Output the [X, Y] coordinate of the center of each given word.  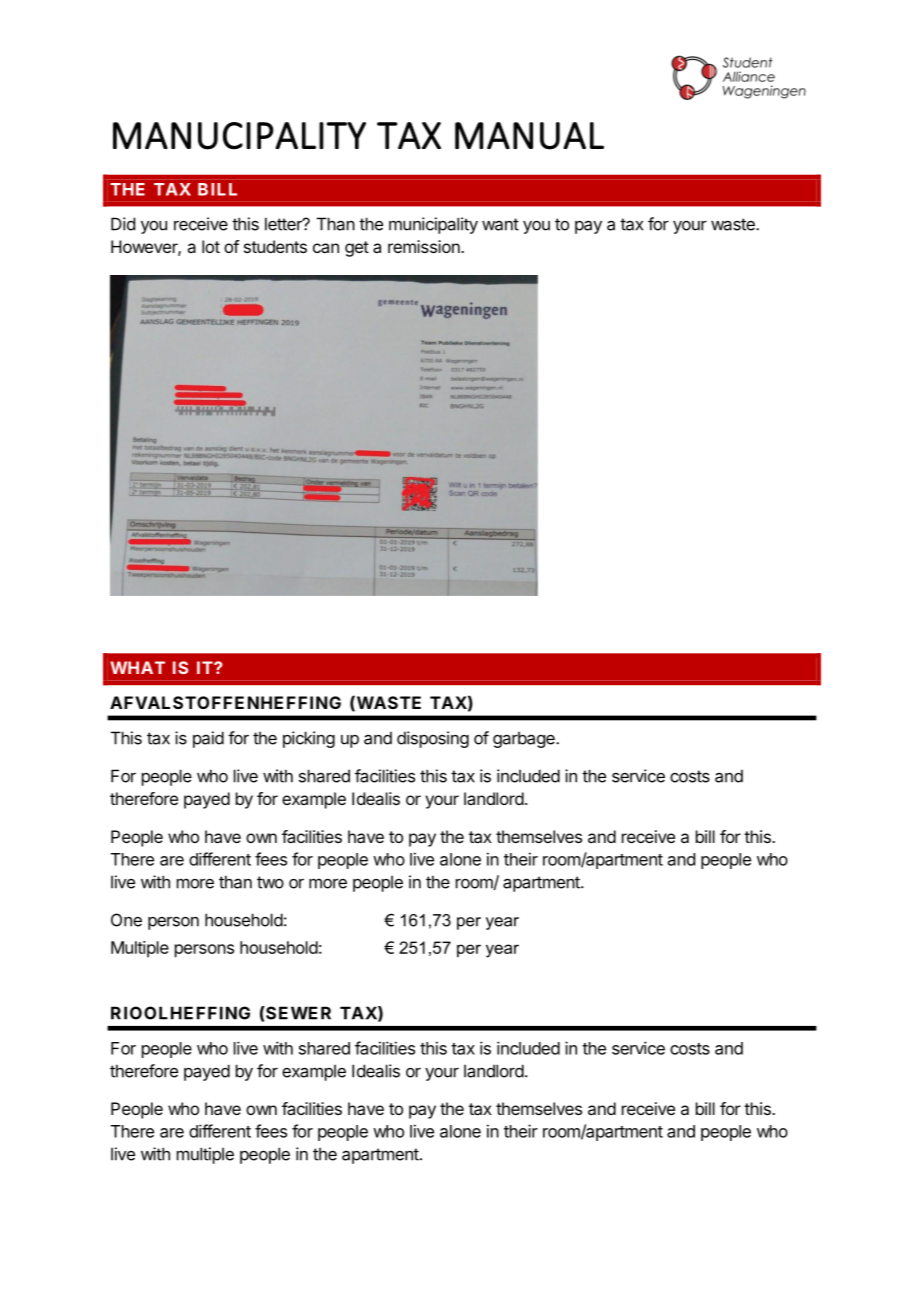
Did [123, 224]
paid [208, 739]
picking [309, 739]
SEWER [297, 1013]
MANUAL [529, 136]
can [326, 248]
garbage [525, 739]
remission [425, 246]
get [357, 249]
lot [211, 246]
